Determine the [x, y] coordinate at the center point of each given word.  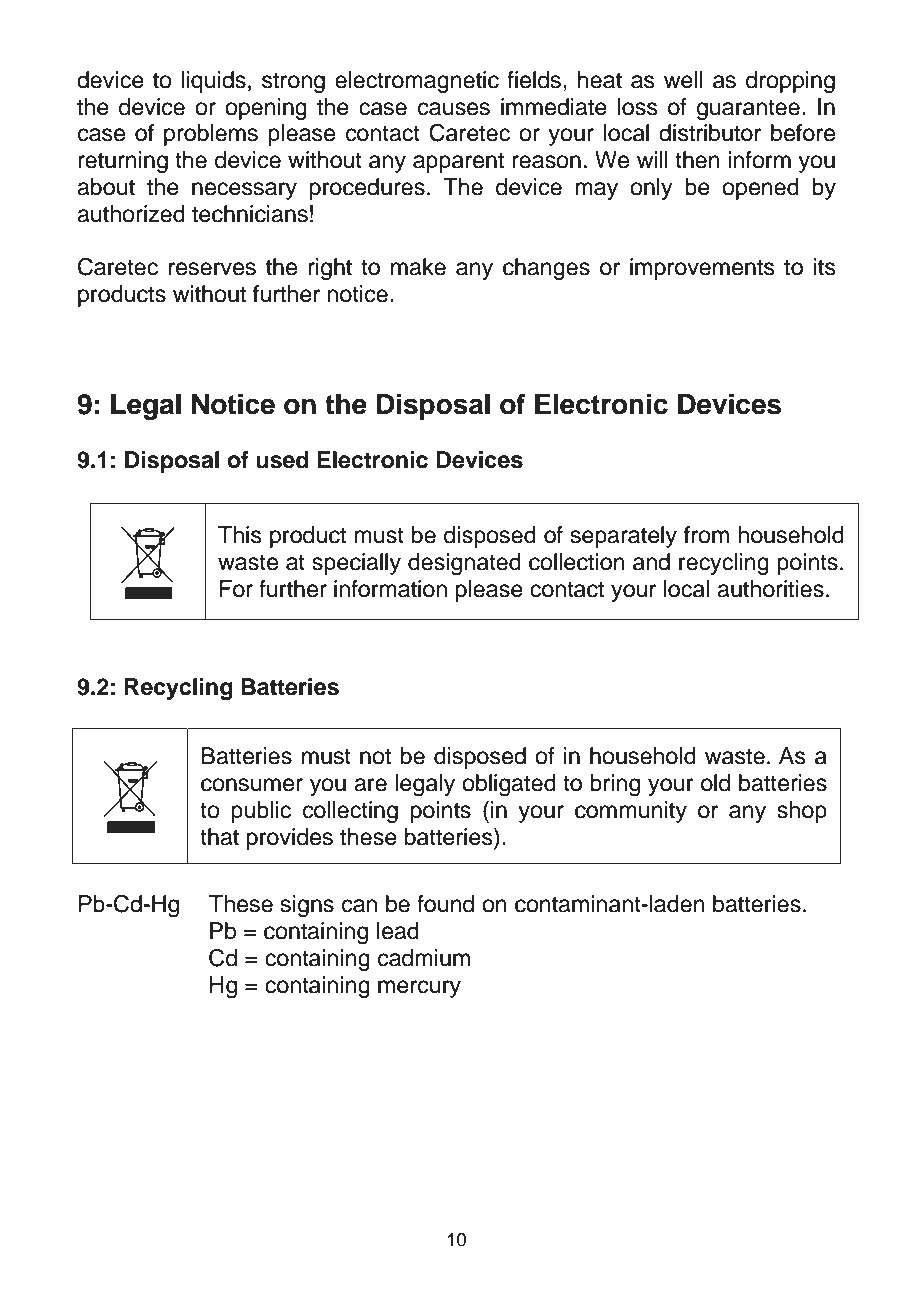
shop [802, 812]
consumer [252, 785]
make [418, 267]
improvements [702, 269]
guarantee [748, 110]
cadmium [424, 958]
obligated [509, 785]
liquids [213, 82]
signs [307, 906]
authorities [770, 589]
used [282, 460]
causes [454, 109]
